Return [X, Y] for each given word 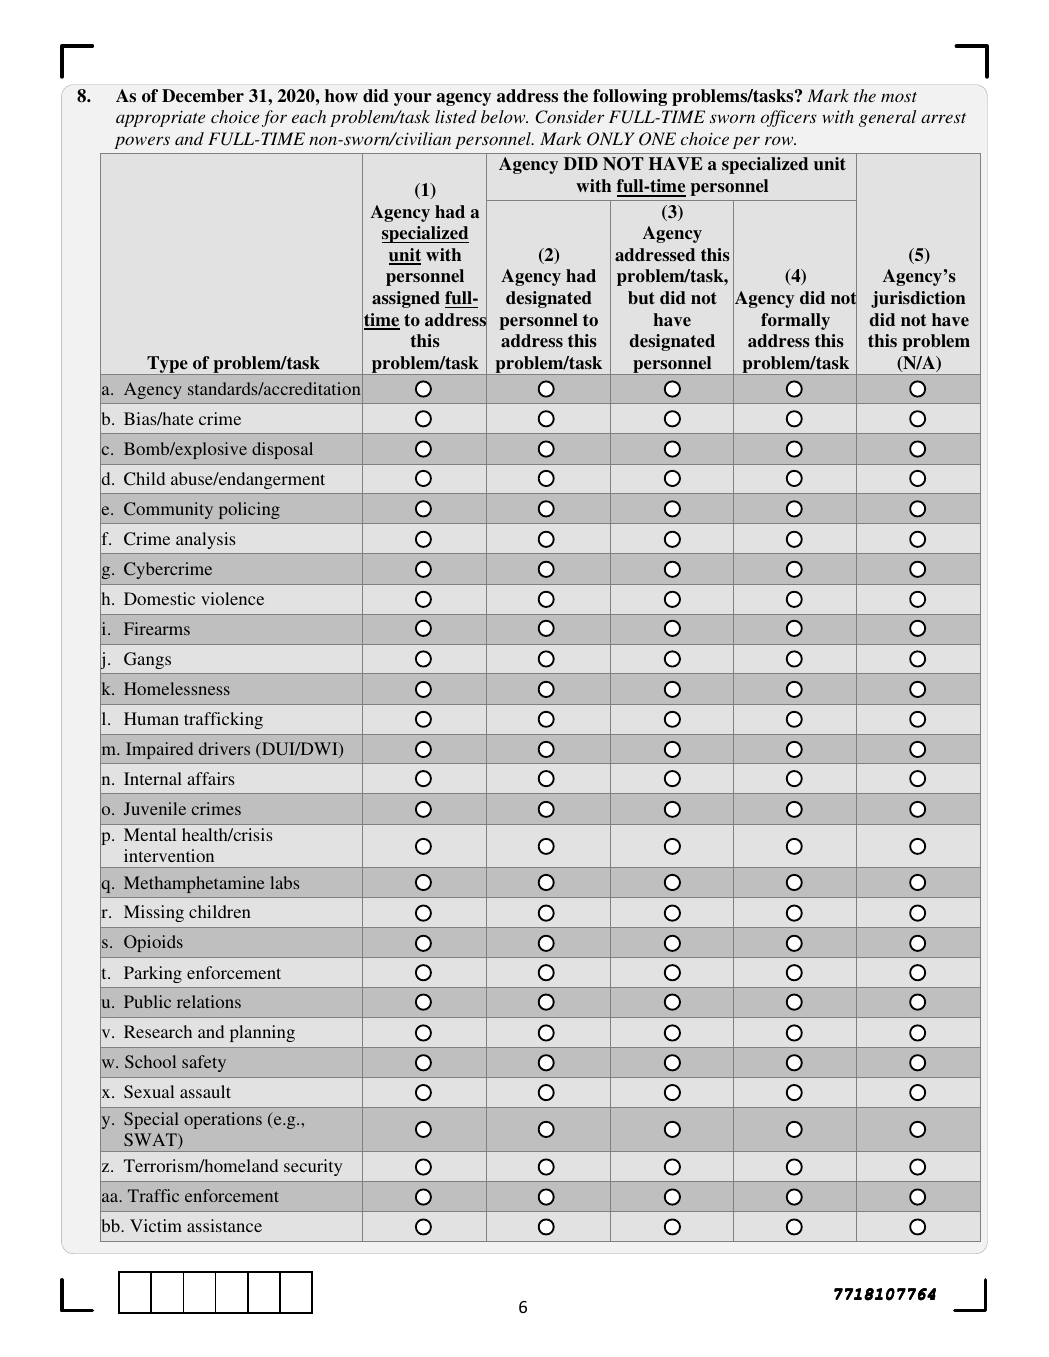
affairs [210, 778]
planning [262, 1033]
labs [284, 882]
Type [167, 365]
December [203, 96]
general [887, 118]
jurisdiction [918, 299]
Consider [569, 117]
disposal [282, 450]
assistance [224, 1225]
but [641, 297]
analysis [205, 540]
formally [795, 321]
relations [209, 1001]
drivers [224, 748]
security [313, 1167]
